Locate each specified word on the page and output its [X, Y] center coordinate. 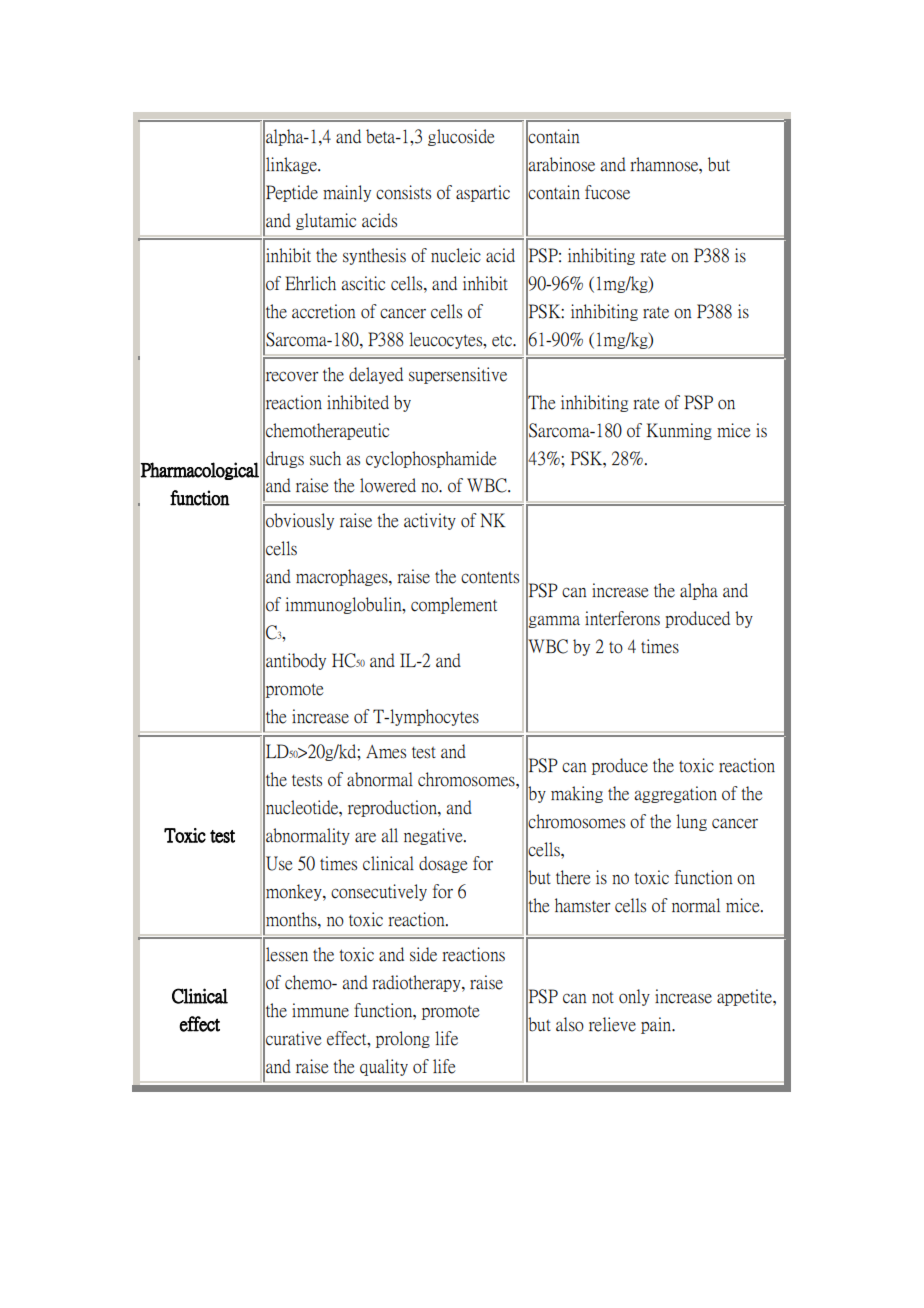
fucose [607, 192]
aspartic [483, 193]
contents [490, 578]
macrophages [343, 577]
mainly [347, 193]
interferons [622, 618]
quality [384, 1067]
